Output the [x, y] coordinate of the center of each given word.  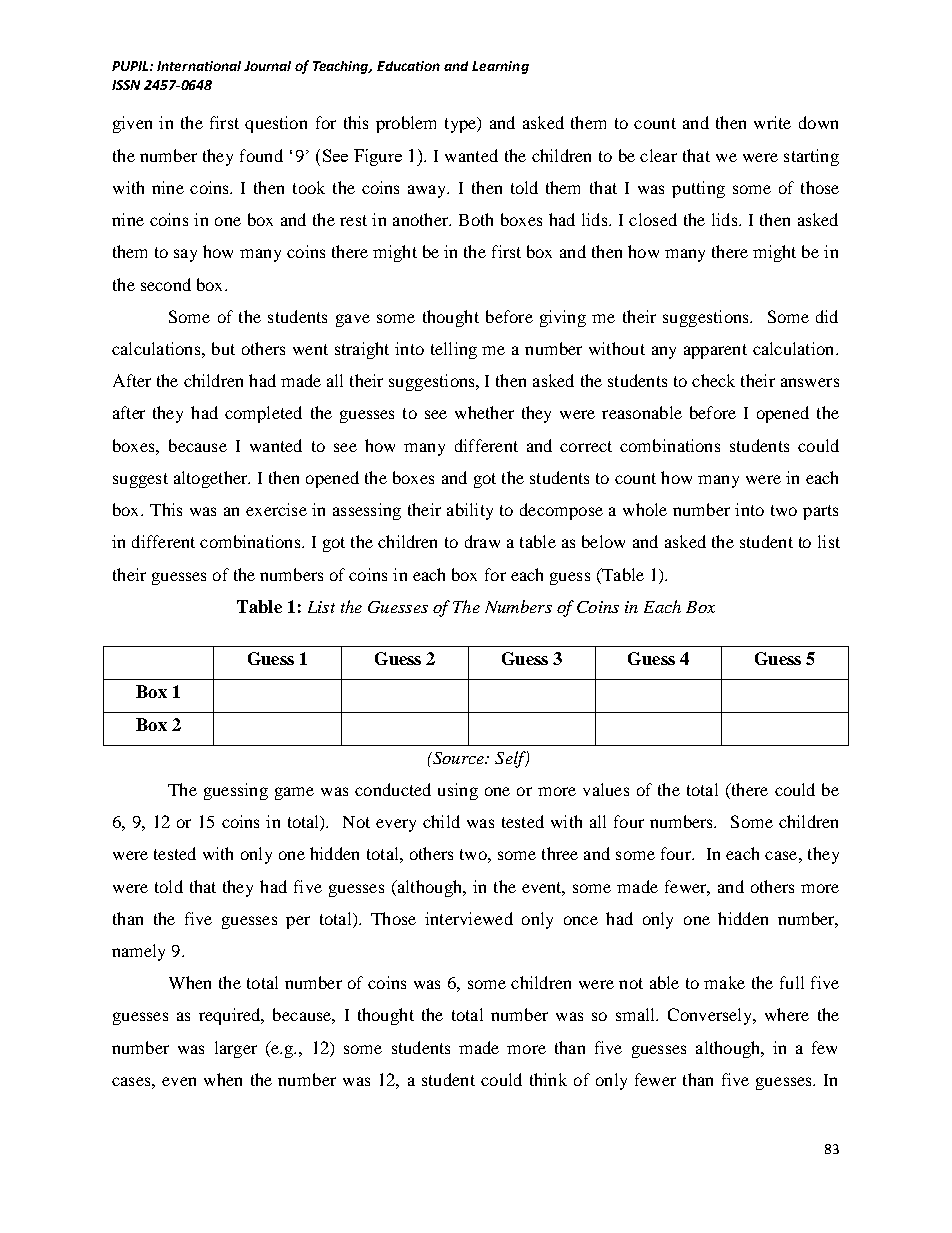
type [461, 125]
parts [820, 512]
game [294, 793]
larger [236, 1049]
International [199, 66]
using [458, 791]
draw [482, 541]
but [223, 348]
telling [454, 350]
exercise [276, 509]
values [606, 789]
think [548, 1079]
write [772, 122]
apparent [715, 351]
